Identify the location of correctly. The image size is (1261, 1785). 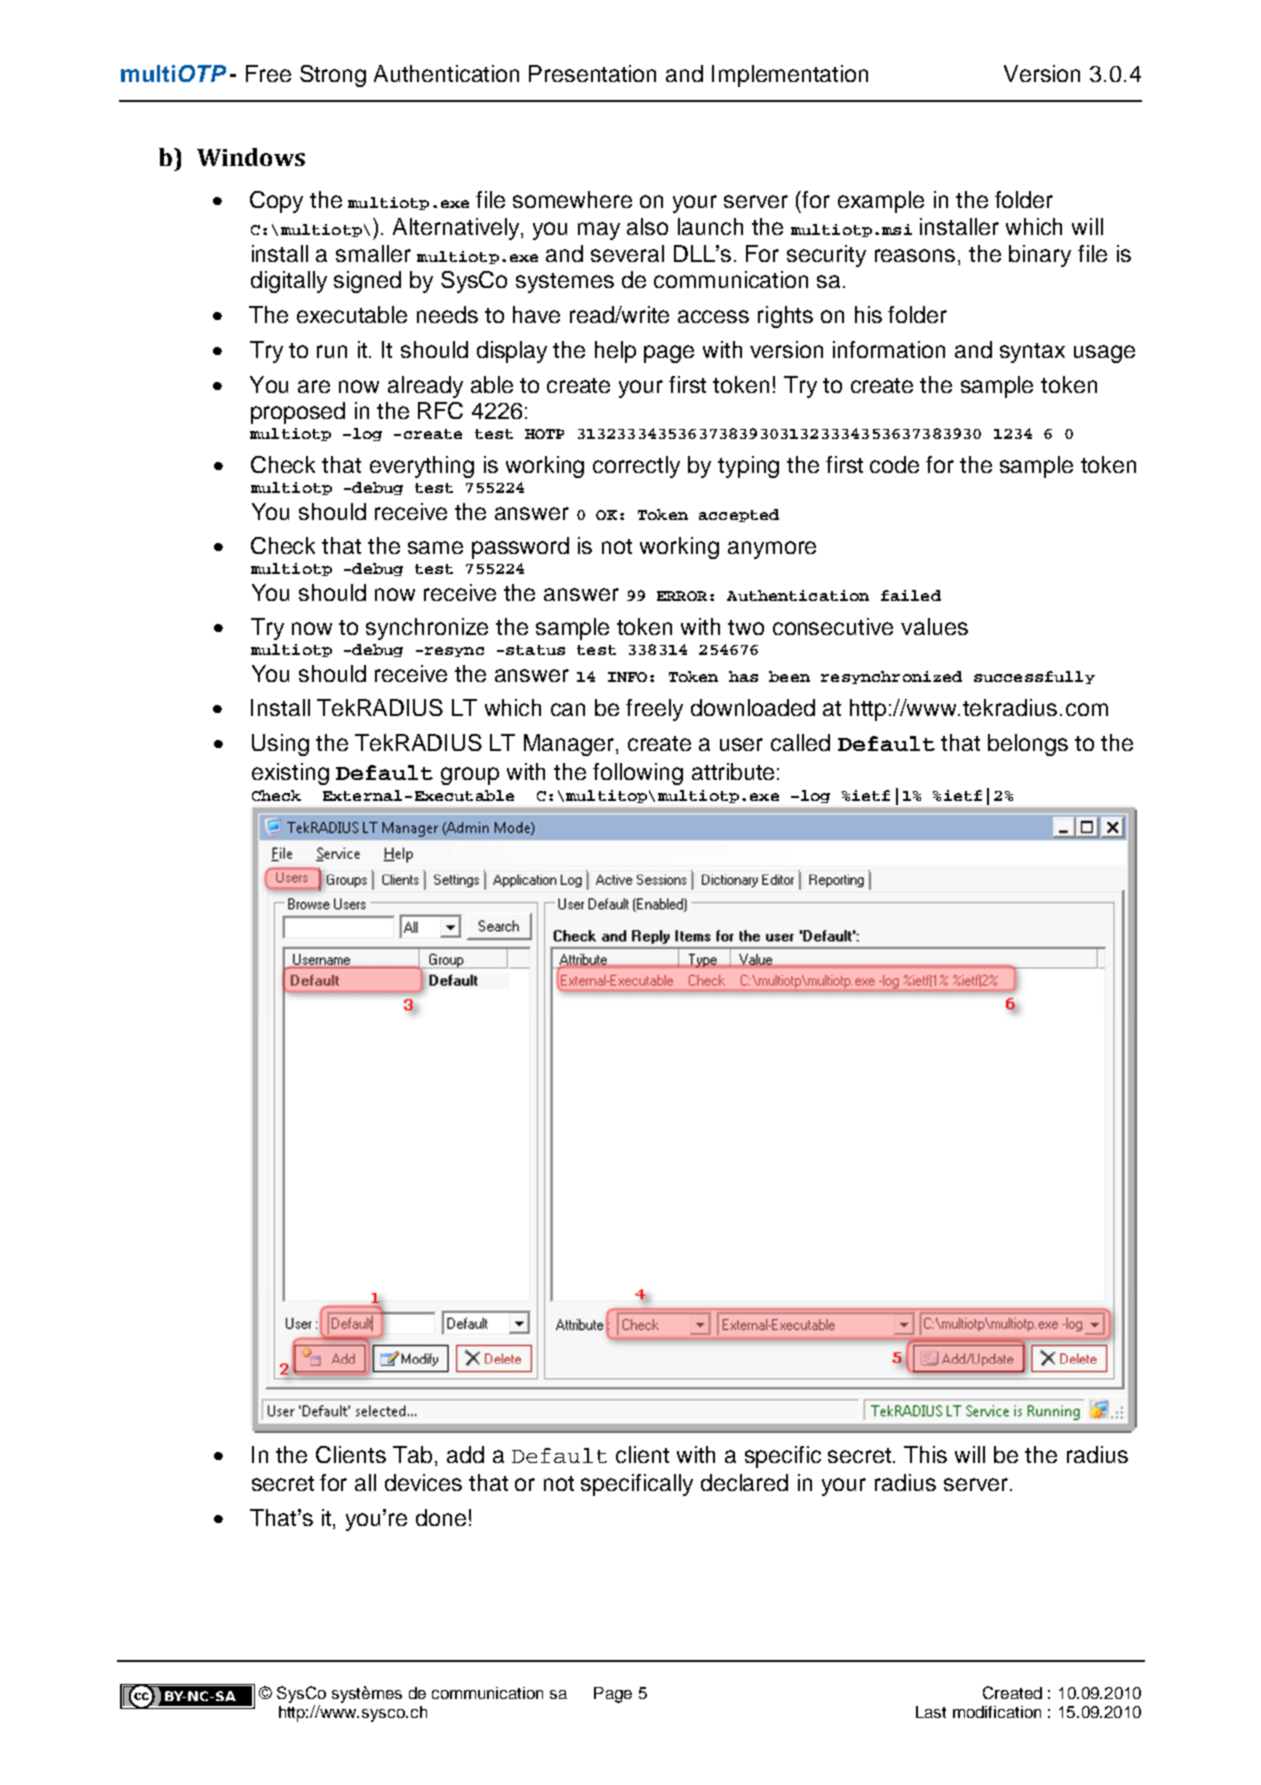
(636, 467).
